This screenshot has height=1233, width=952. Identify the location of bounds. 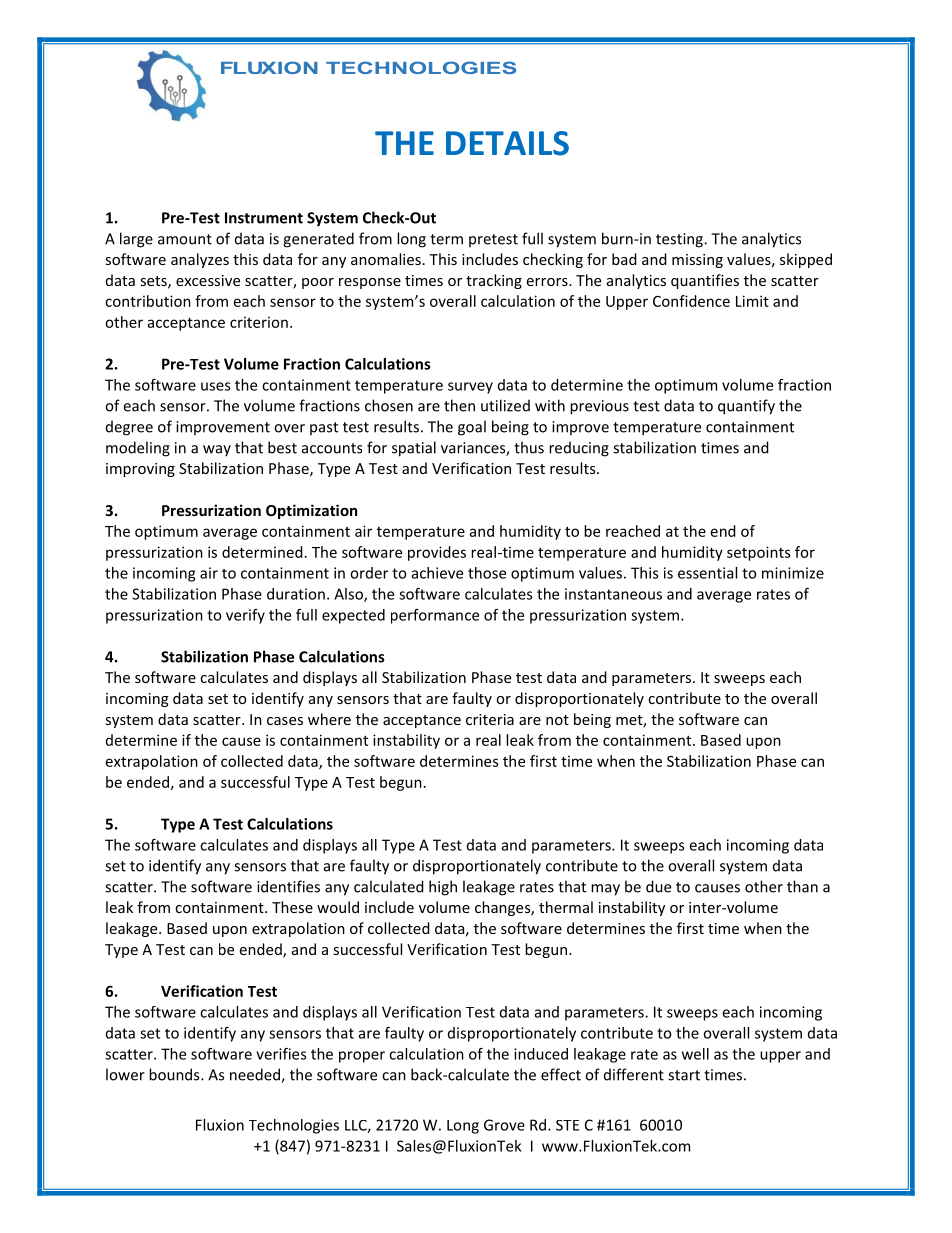
(175, 1074).
